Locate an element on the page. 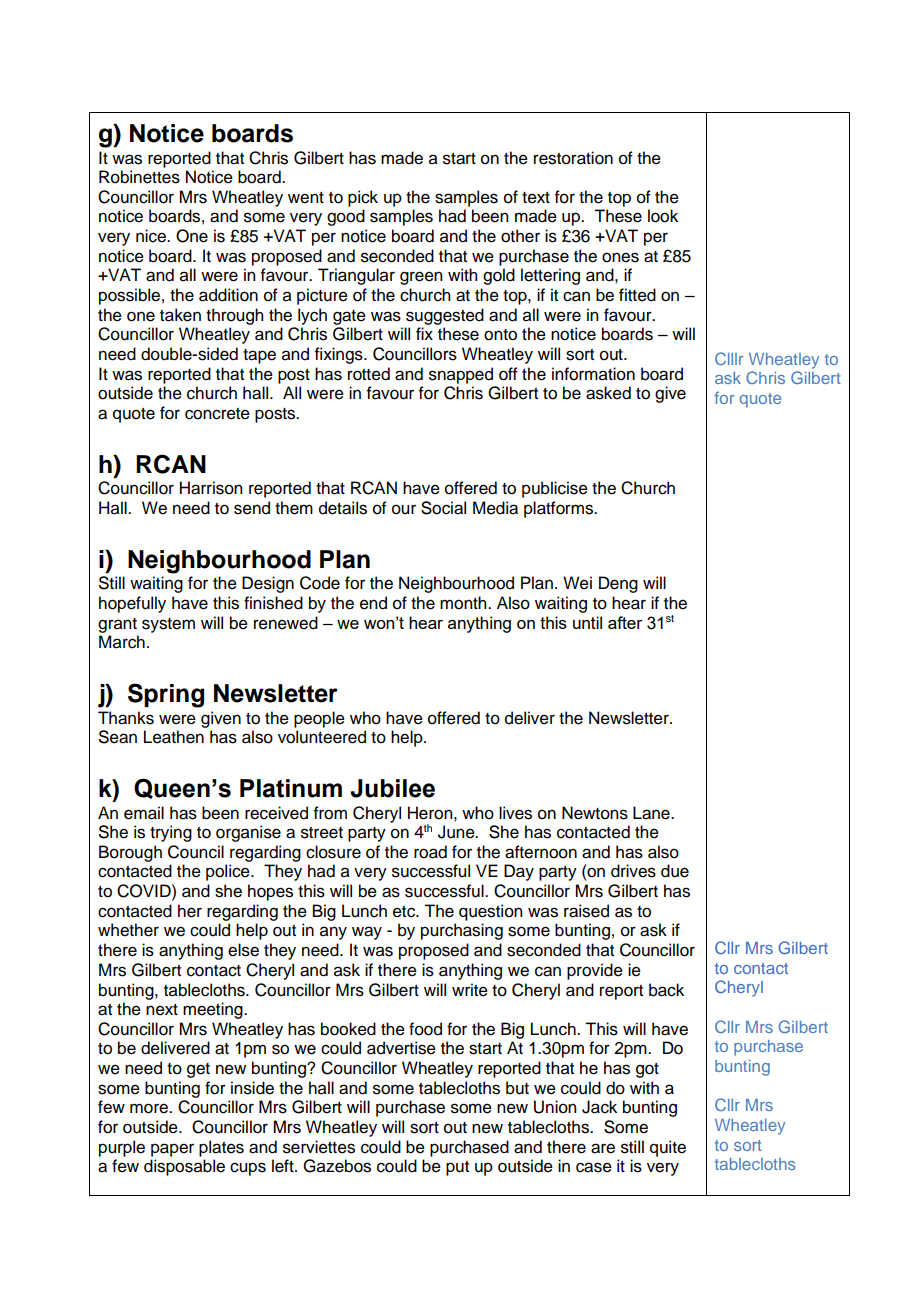  restoration is located at coordinates (573, 158).
